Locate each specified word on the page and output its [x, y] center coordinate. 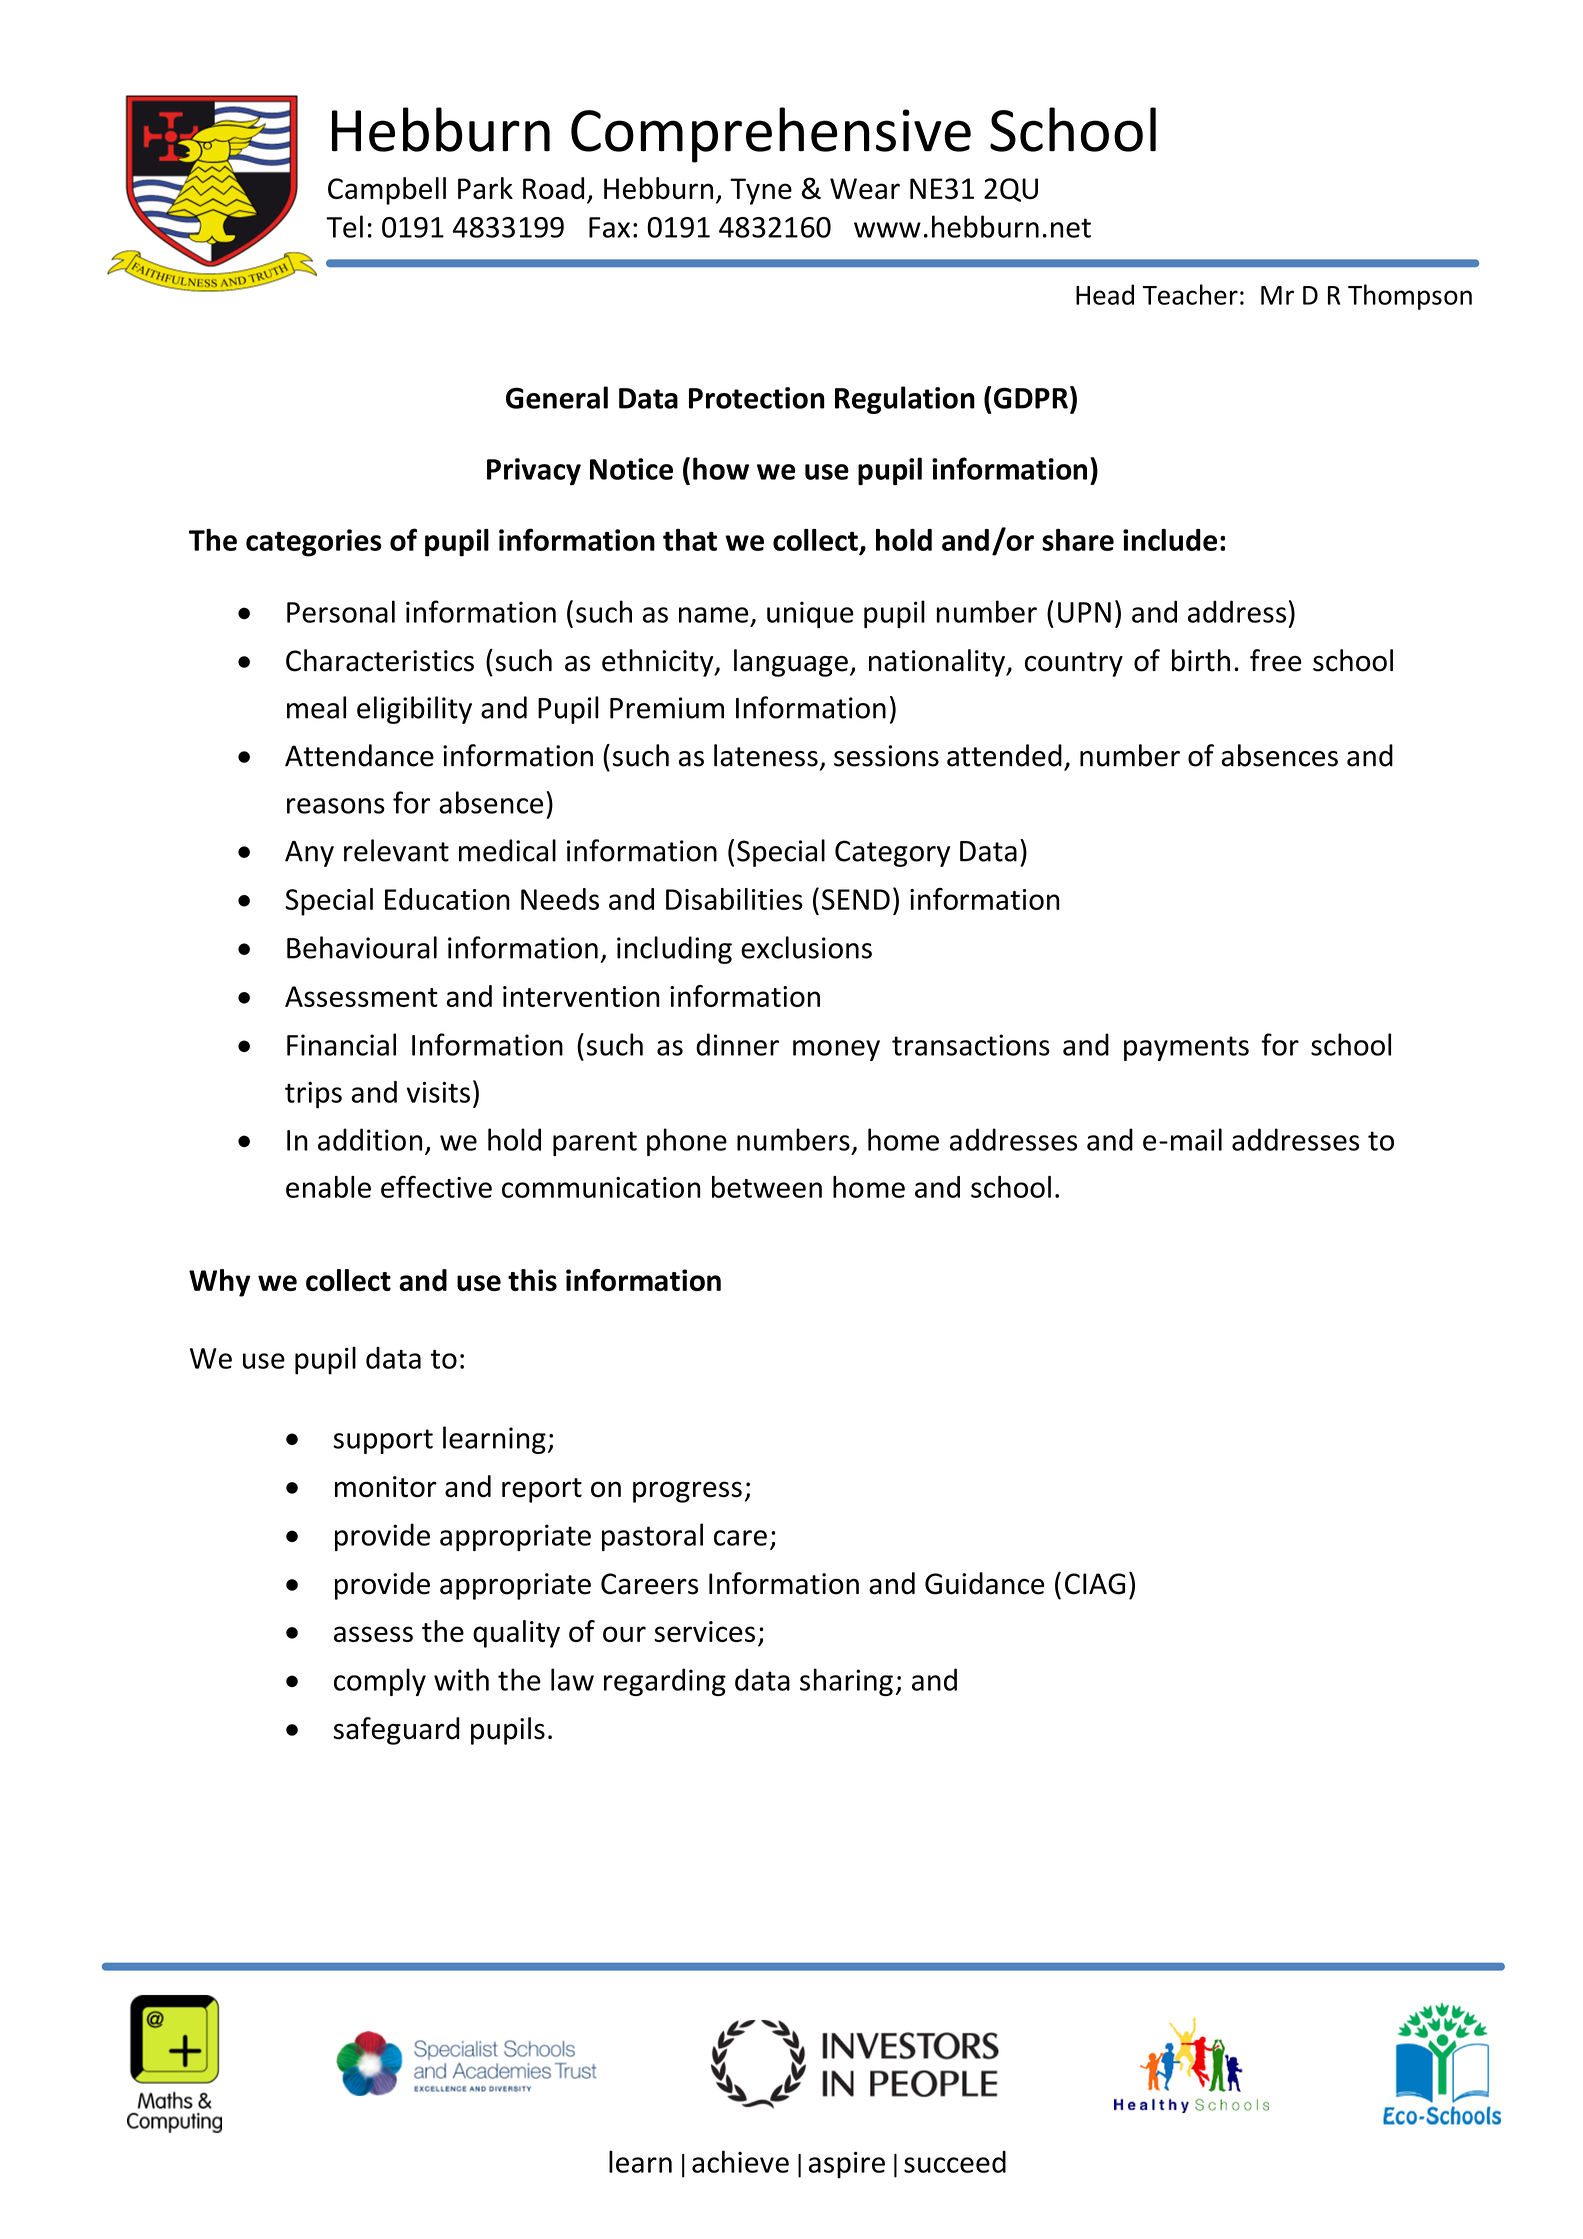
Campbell [387, 191]
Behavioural [362, 947]
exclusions [806, 947]
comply [380, 1682]
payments [1186, 1048]
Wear [865, 188]
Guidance [984, 1583]
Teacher [1190, 294]
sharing [846, 1682]
